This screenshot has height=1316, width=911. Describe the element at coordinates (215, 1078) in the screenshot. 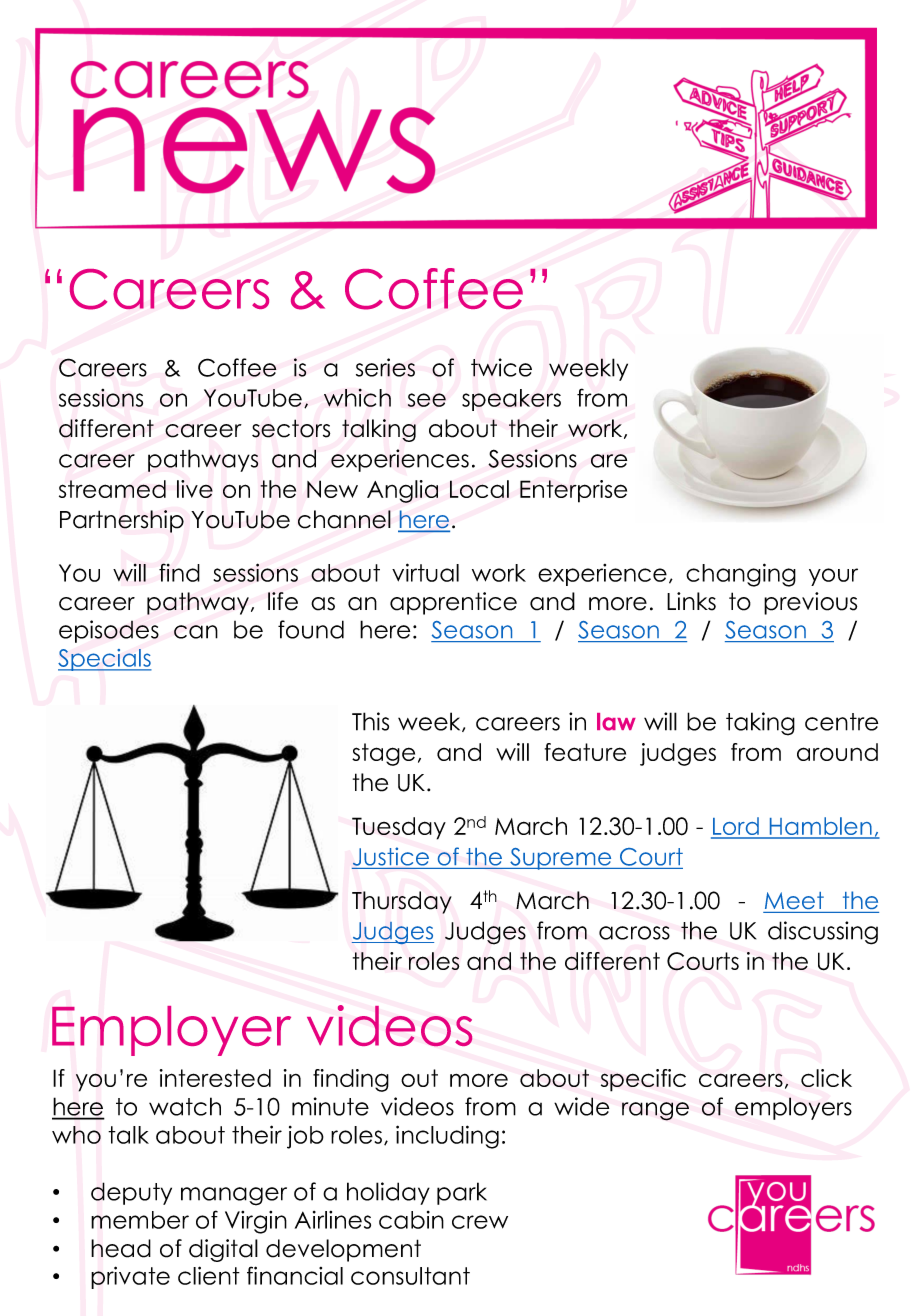

I see `interested` at that location.
